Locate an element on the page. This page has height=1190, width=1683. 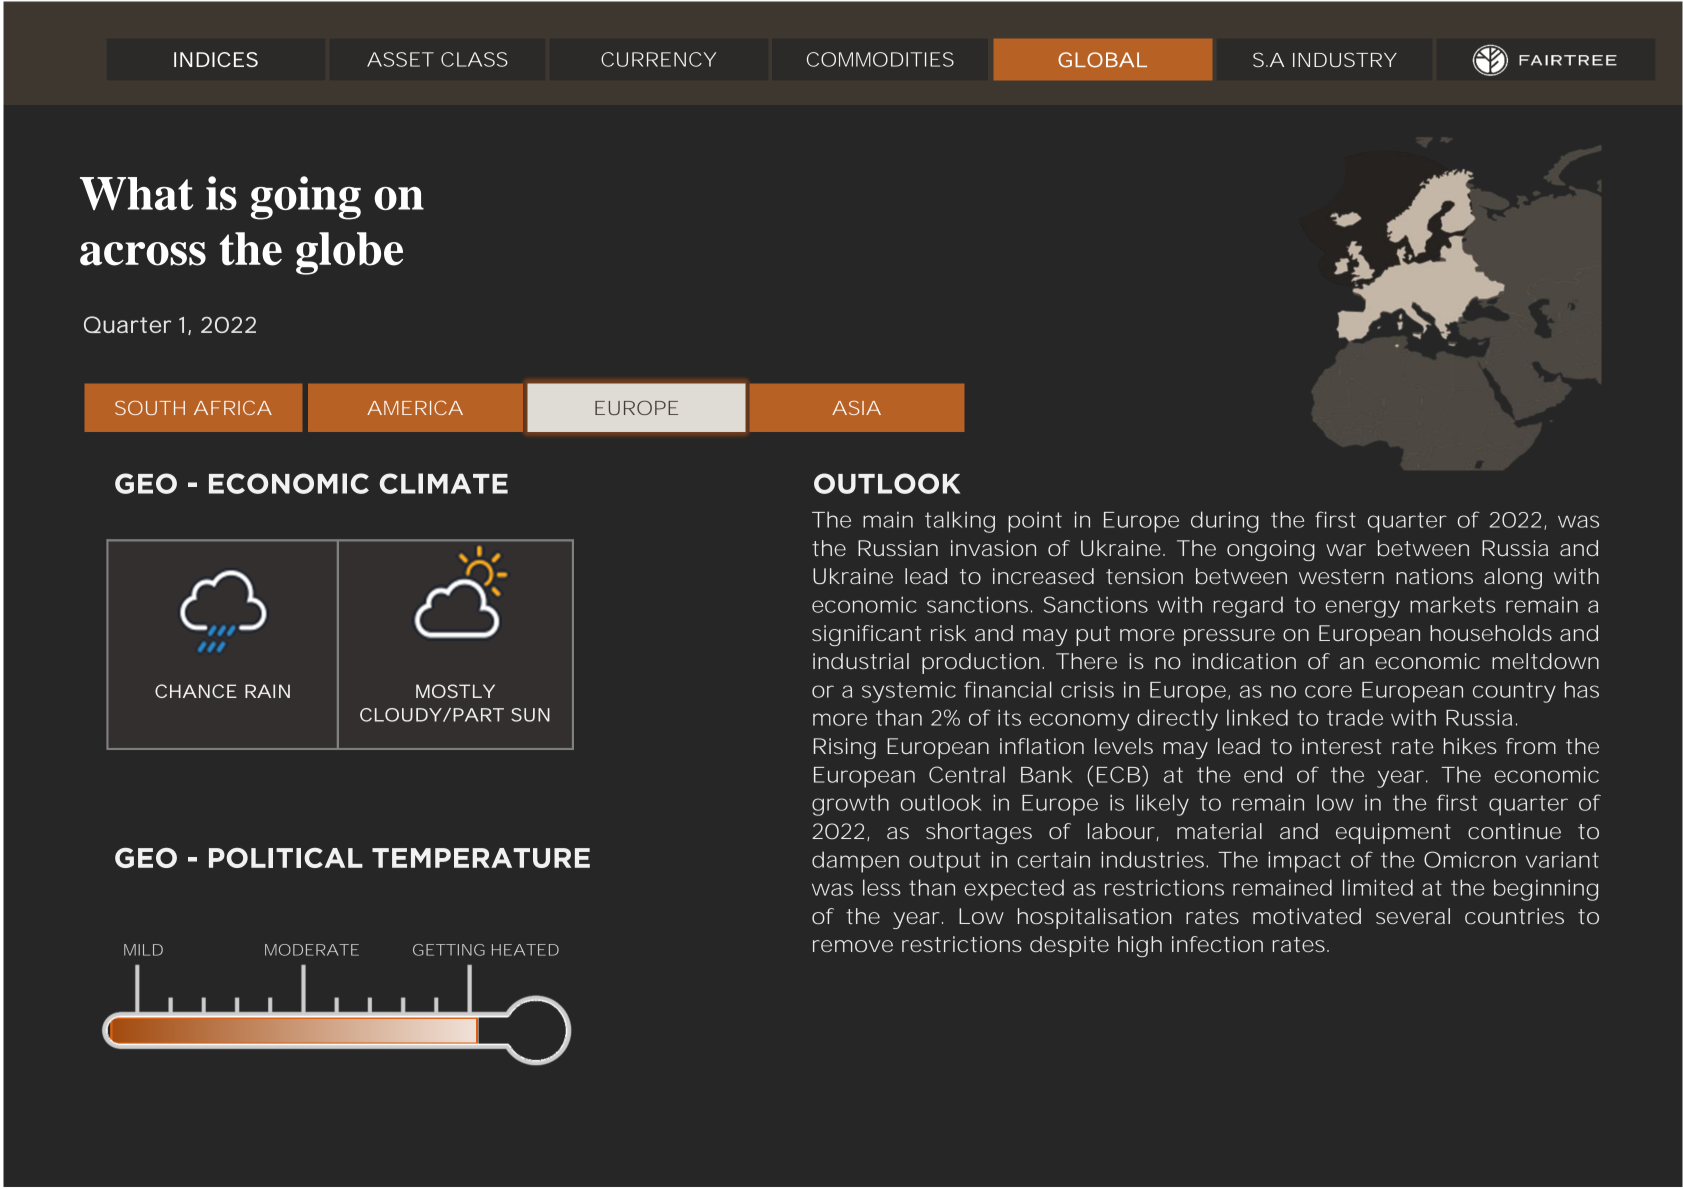
risk is located at coordinates (949, 633).
